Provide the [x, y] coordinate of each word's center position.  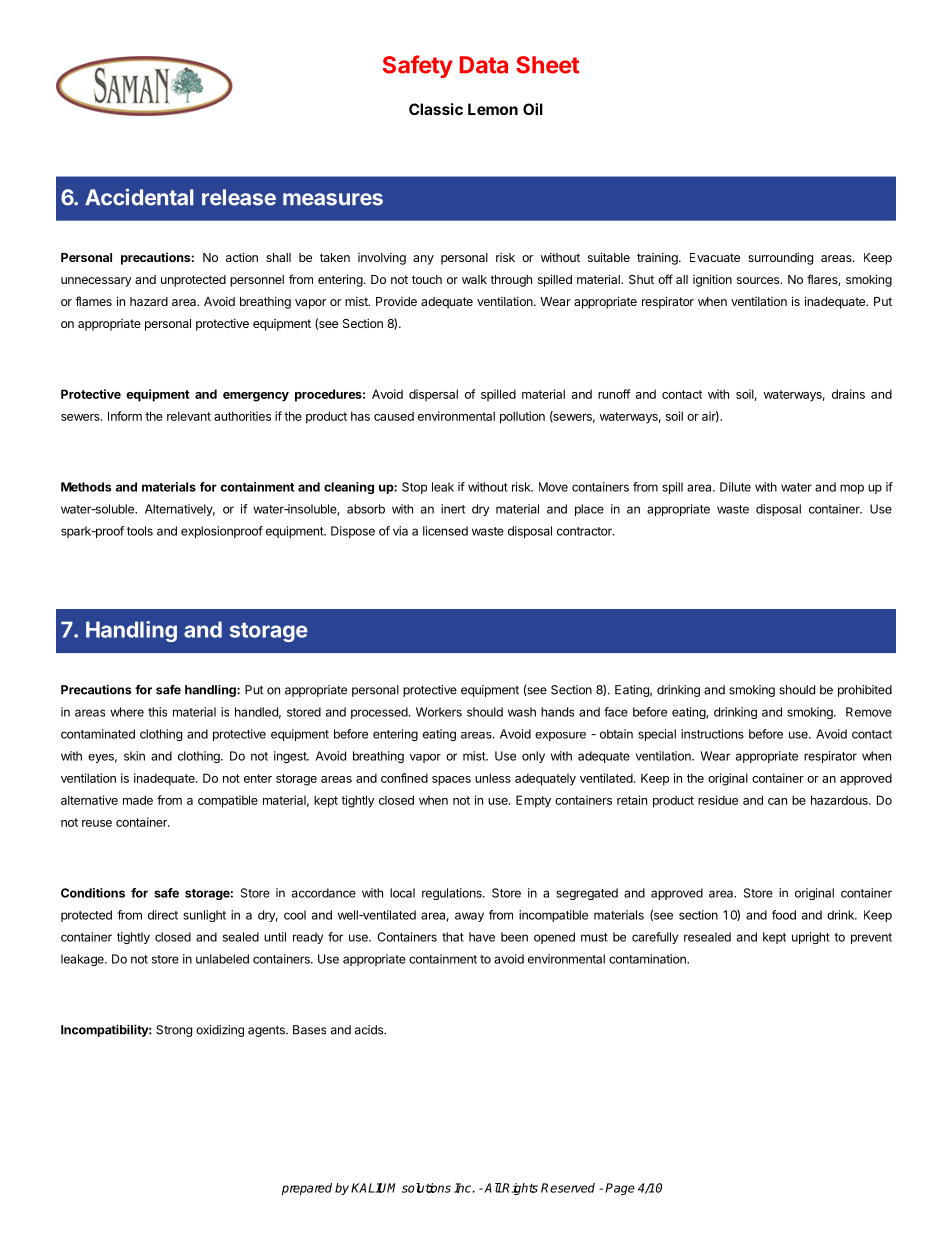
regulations [453, 894]
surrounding [780, 258]
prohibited [865, 691]
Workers [439, 712]
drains [848, 394]
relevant [189, 416]
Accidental [139, 197]
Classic [436, 109]
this [157, 712]
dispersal [433, 395]
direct [163, 915]
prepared [307, 1189]
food [784, 915]
